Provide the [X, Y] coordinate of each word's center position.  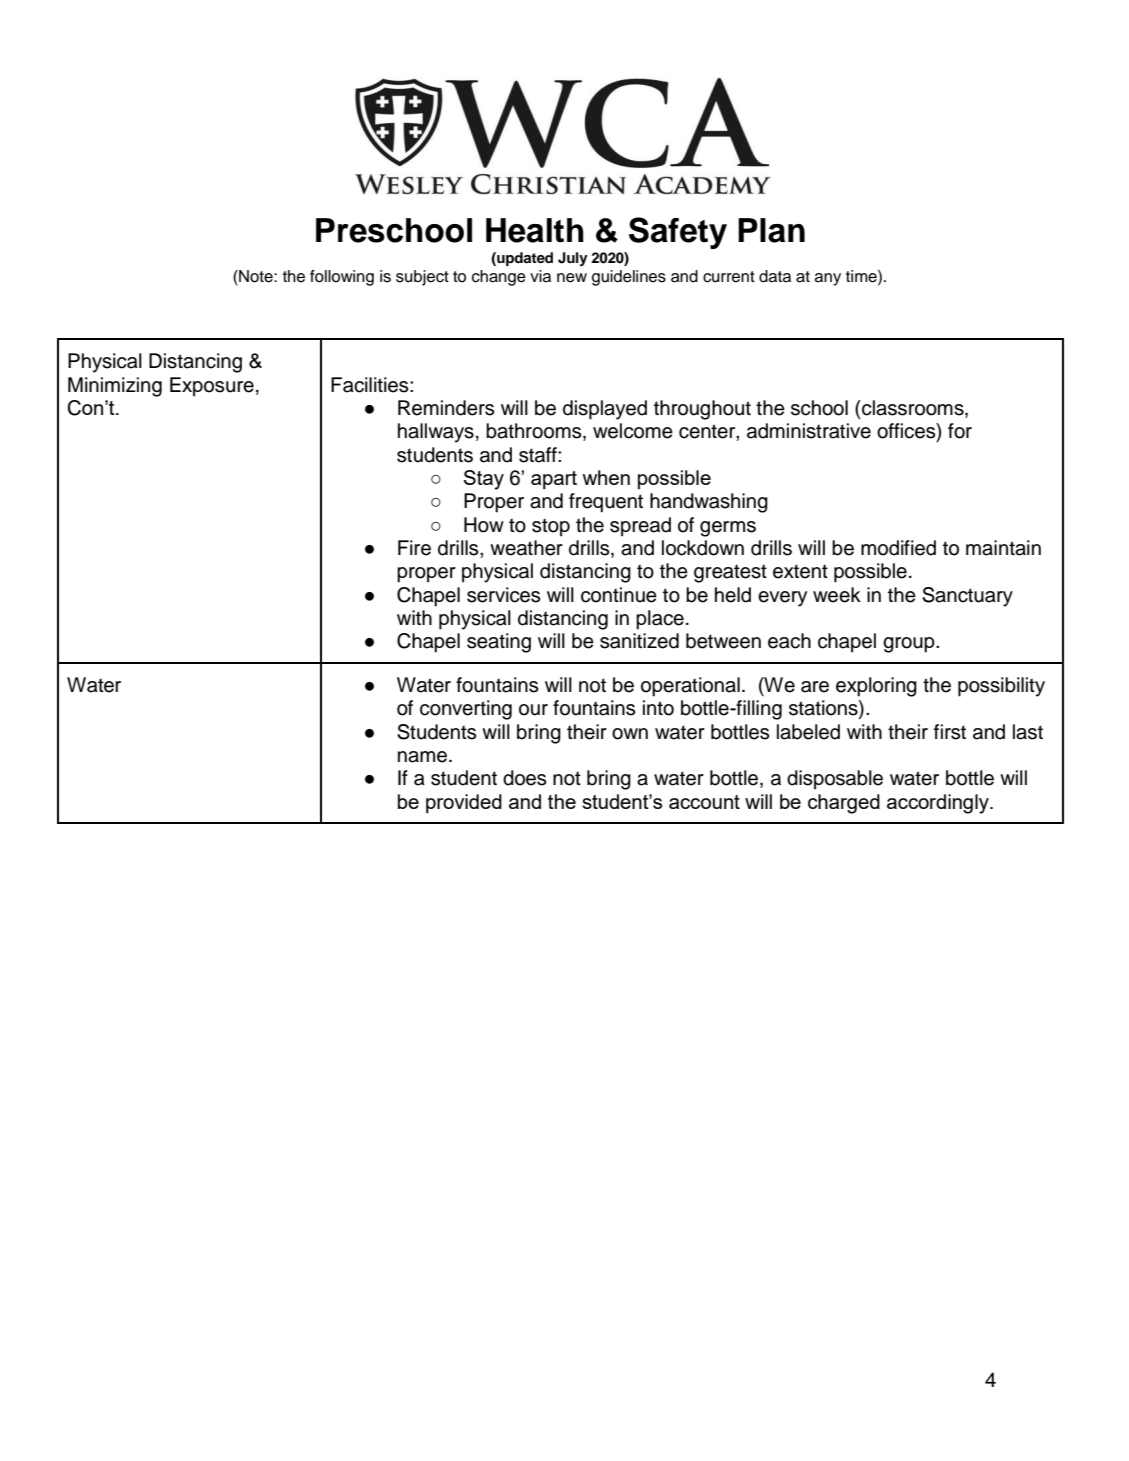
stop [551, 527]
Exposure [212, 387]
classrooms [913, 409]
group [910, 645]
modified [898, 548]
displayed [605, 410]
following [342, 278]
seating [499, 643]
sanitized [639, 641]
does [524, 778]
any [828, 279]
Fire [414, 548]
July [573, 259]
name [422, 757]
